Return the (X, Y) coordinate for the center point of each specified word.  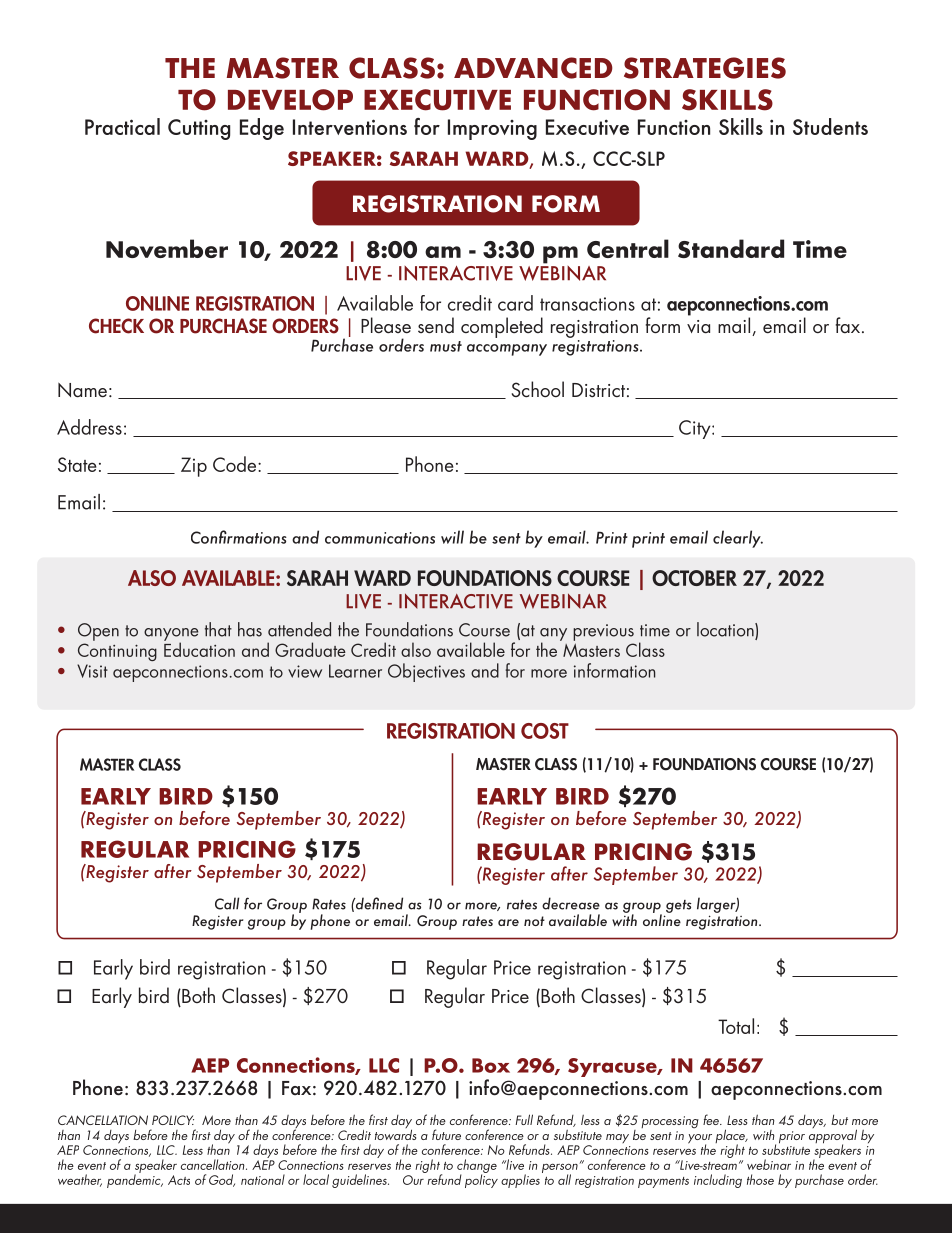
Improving (492, 129)
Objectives (426, 672)
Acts (179, 1180)
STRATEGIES (705, 68)
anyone (171, 635)
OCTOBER (694, 578)
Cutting (199, 129)
